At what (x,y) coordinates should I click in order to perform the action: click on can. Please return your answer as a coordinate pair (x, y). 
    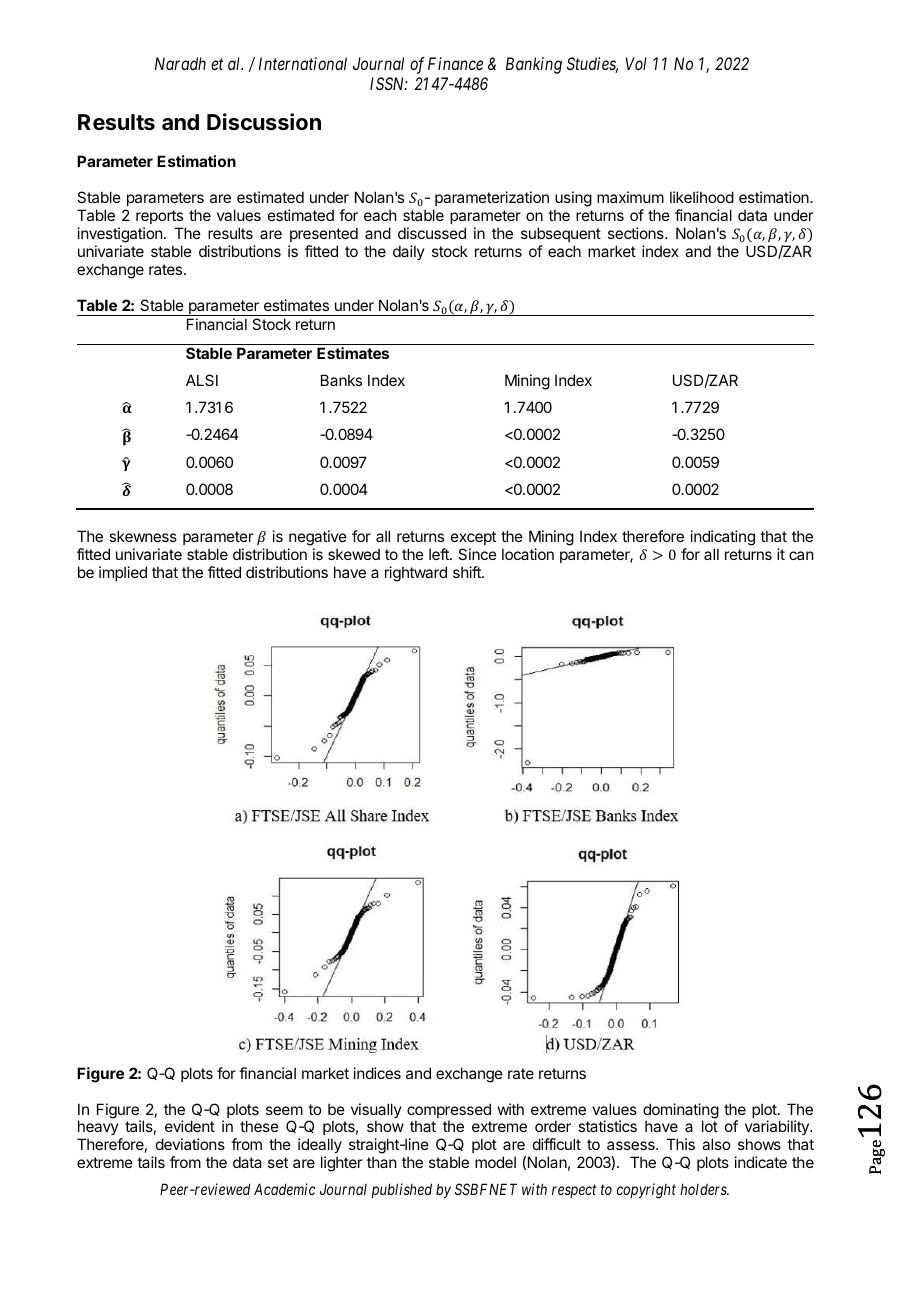
    Looking at the image, I should click on (801, 555).
